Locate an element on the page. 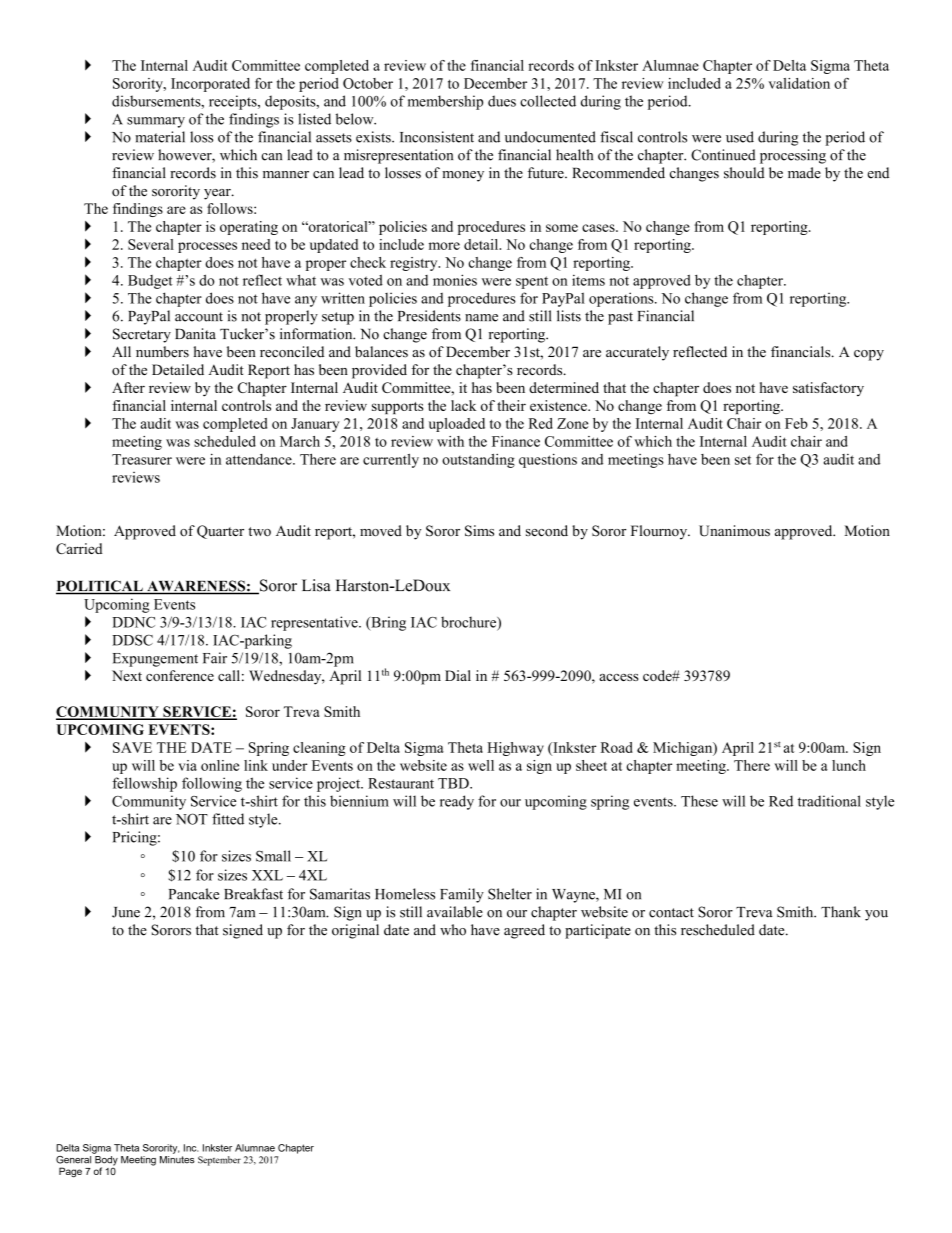  outstanding is located at coordinates (478, 461).
